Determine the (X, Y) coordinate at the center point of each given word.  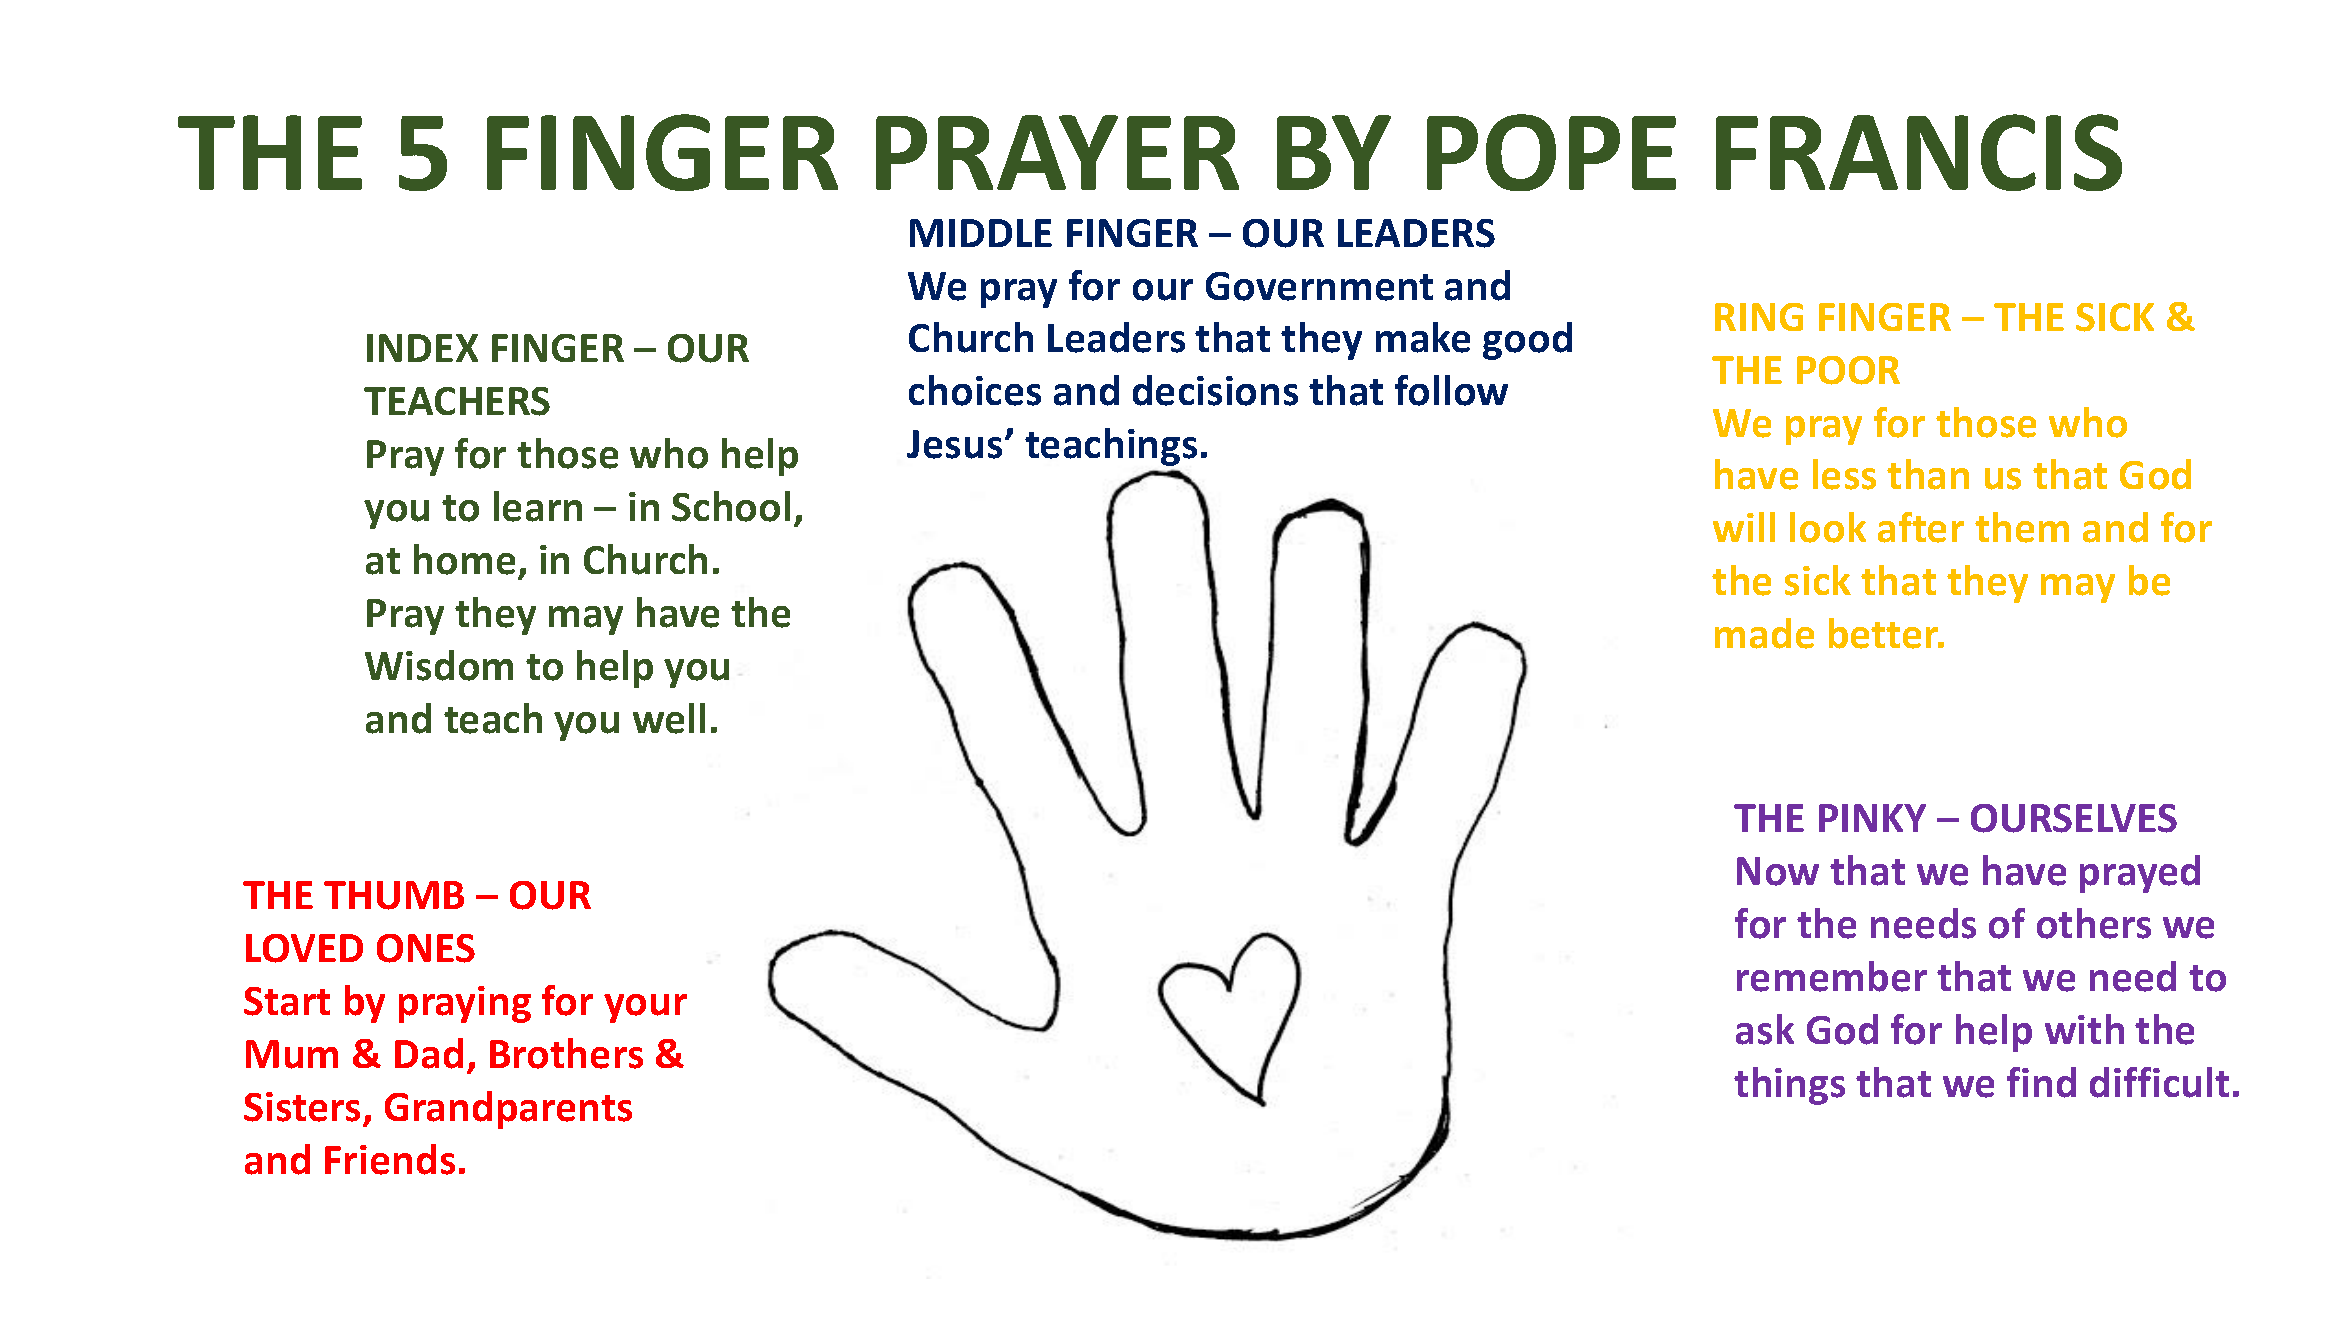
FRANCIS (1919, 152)
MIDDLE (981, 233)
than (1928, 474)
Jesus (954, 444)
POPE (1551, 152)
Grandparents (508, 1110)
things (1789, 1086)
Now (1778, 871)
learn (538, 506)
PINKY (1872, 818)
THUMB (394, 895)
